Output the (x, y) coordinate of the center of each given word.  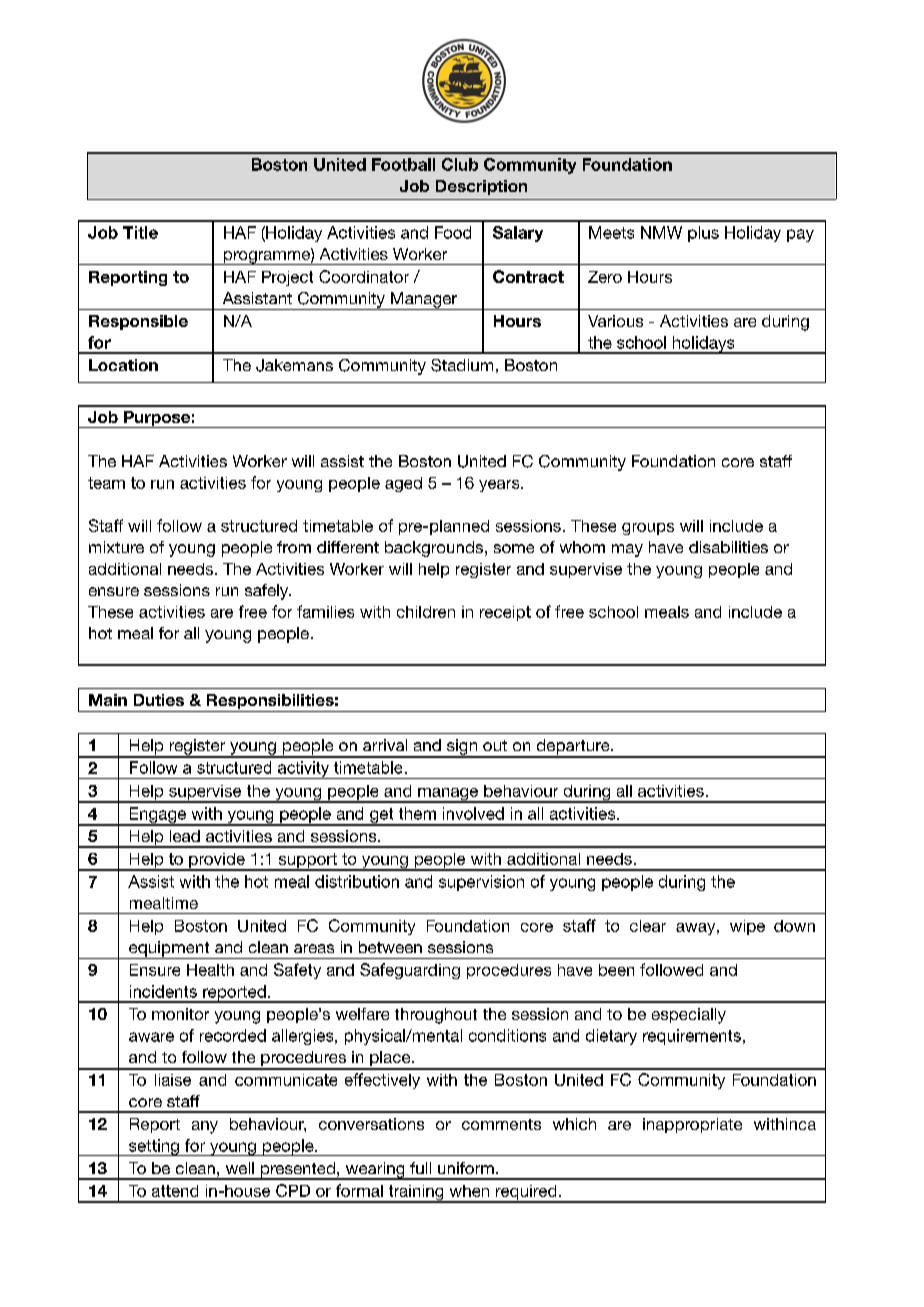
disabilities (728, 547)
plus (703, 234)
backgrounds (434, 549)
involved (473, 813)
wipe (747, 927)
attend (175, 1191)
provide (217, 862)
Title (140, 232)
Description (481, 187)
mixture (116, 547)
